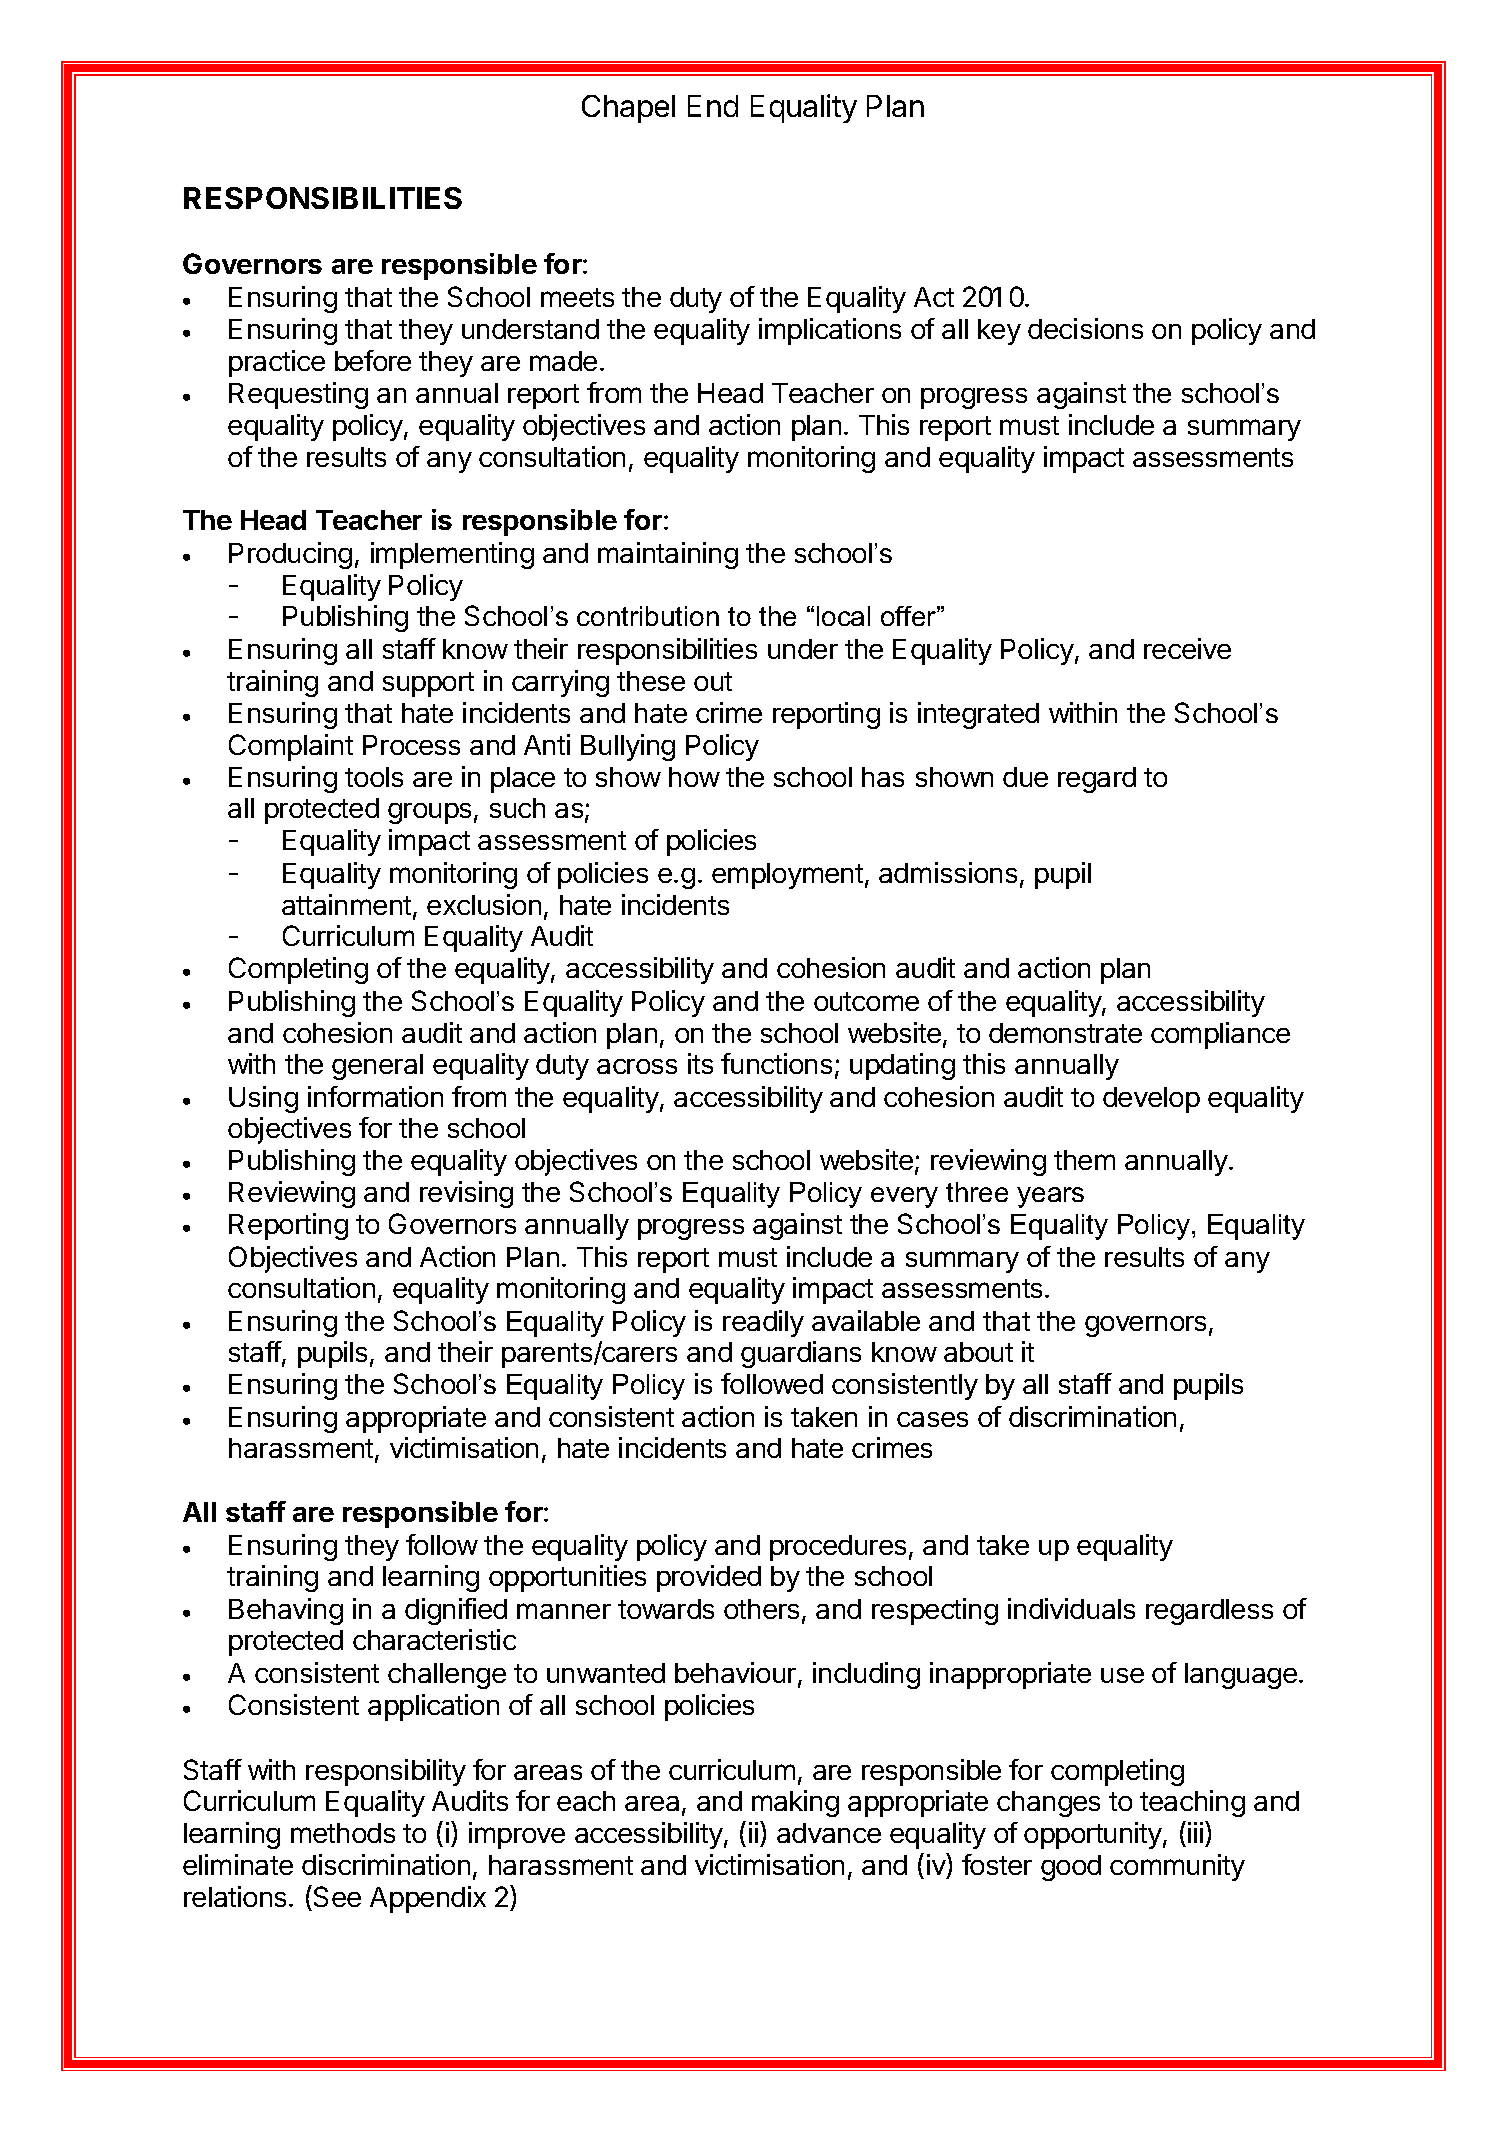 The image size is (1506, 2132). I want to click on making, so click(795, 1803).
